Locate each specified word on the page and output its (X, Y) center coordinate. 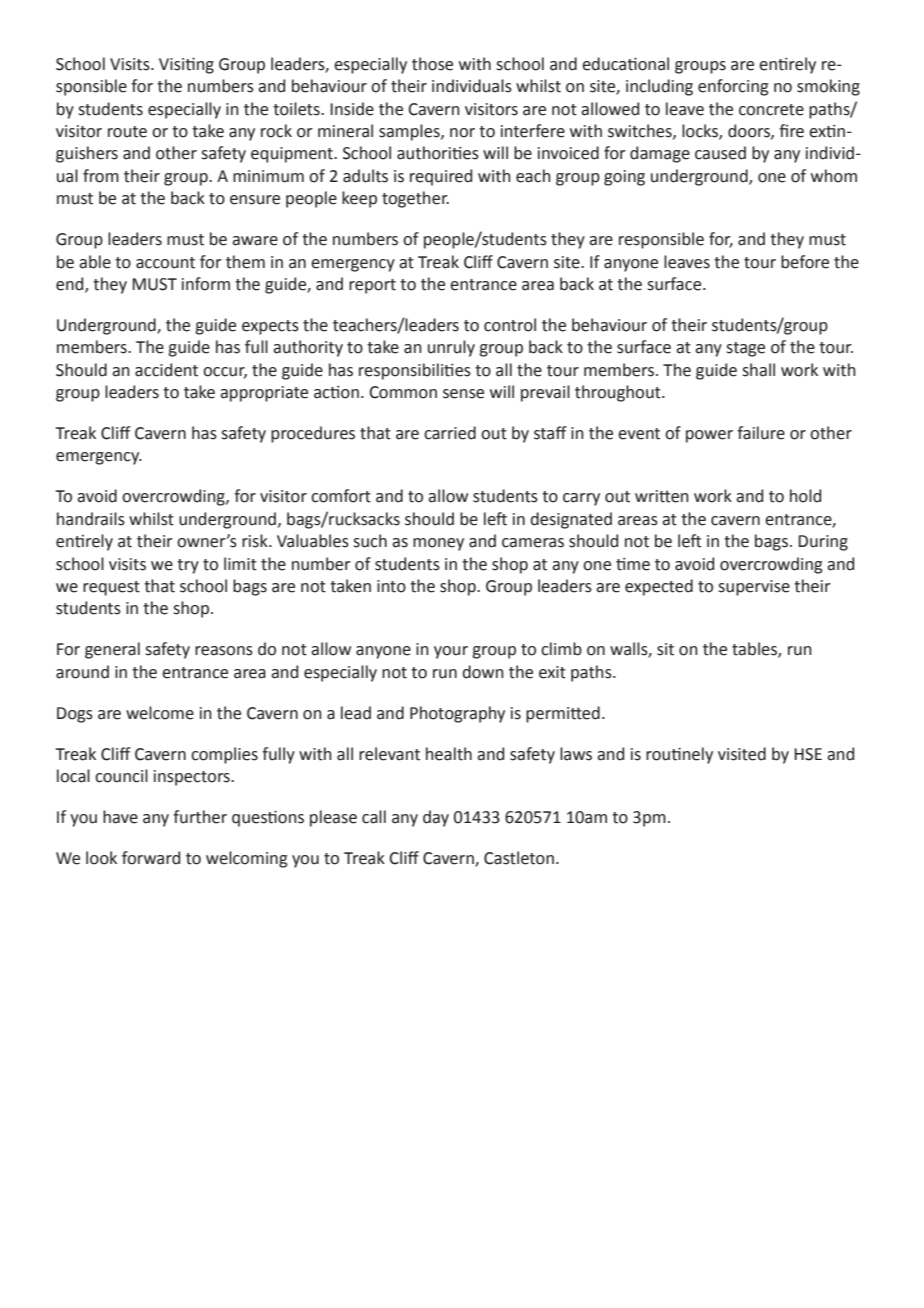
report (372, 286)
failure (761, 433)
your (451, 652)
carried (450, 433)
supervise (754, 588)
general (112, 650)
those (432, 64)
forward (151, 858)
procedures (313, 434)
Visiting (186, 66)
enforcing (733, 87)
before (805, 262)
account (165, 263)
